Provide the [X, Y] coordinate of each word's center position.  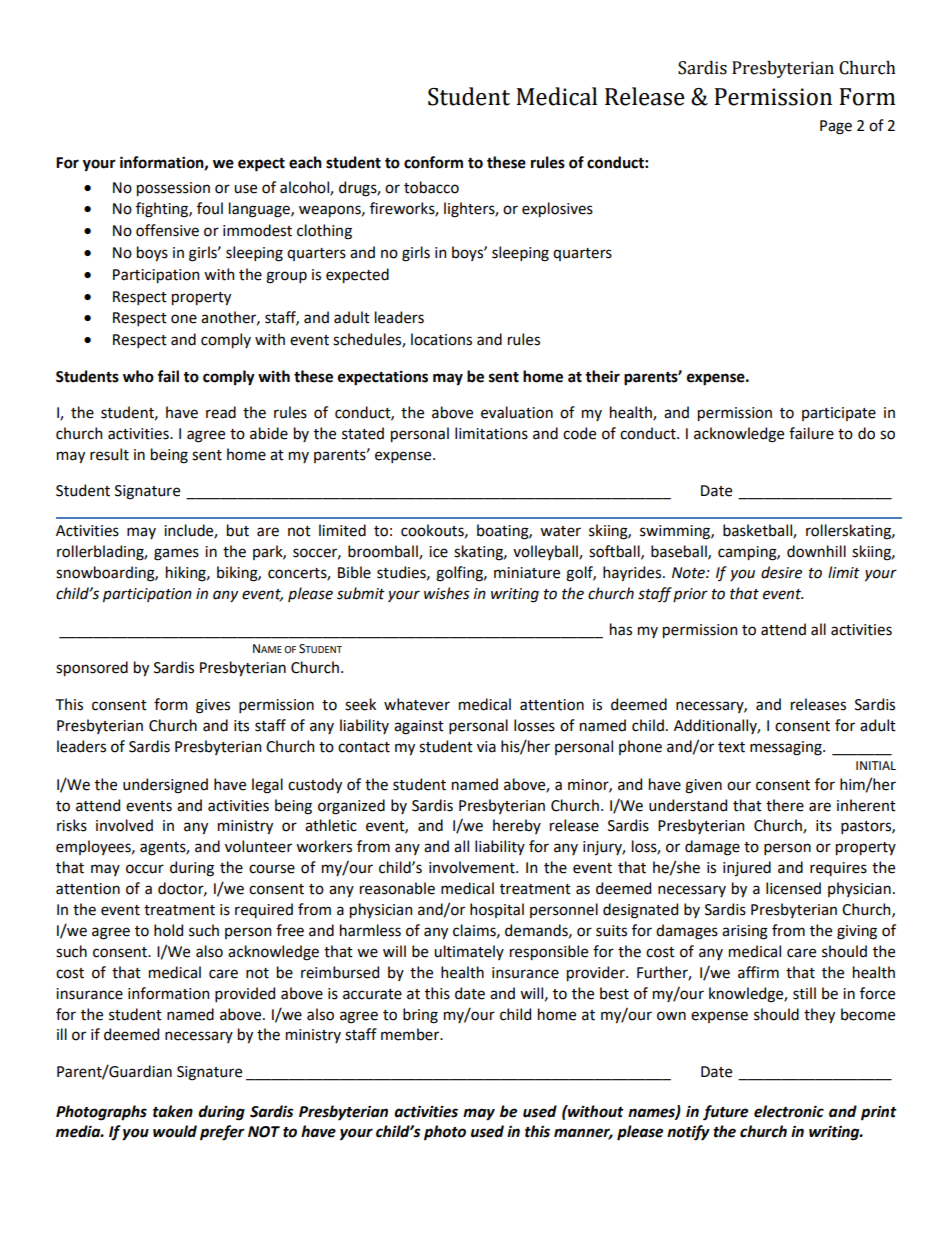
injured [747, 868]
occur [145, 869]
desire [781, 572]
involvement [473, 867]
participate [839, 414]
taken [173, 1111]
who [138, 376]
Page [836, 127]
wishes [447, 593]
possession [173, 189]
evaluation [517, 412]
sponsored [92, 668]
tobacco [431, 187]
